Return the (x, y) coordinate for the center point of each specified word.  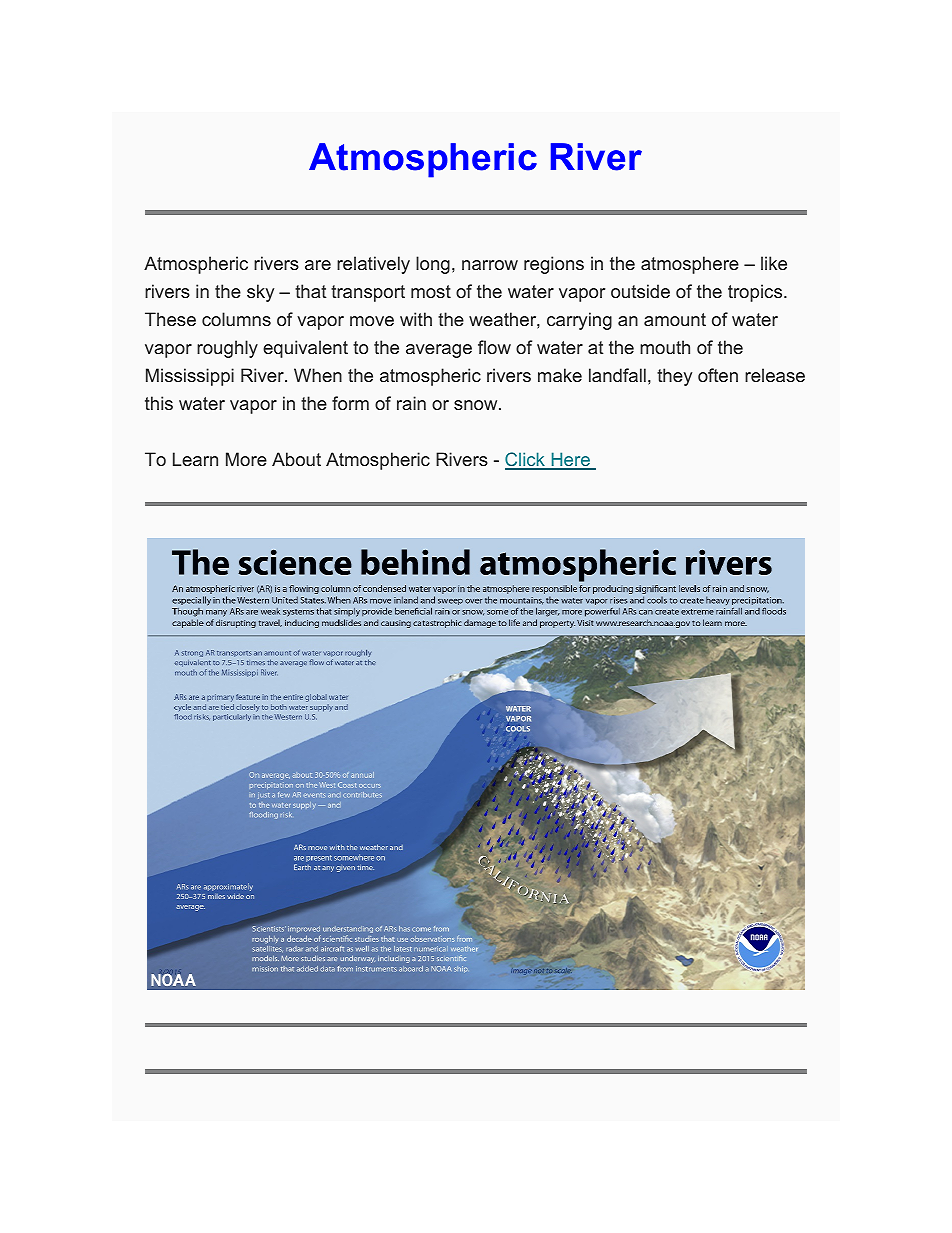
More (246, 459)
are (318, 265)
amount (675, 319)
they (674, 377)
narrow (490, 265)
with (416, 319)
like (774, 263)
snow (477, 405)
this (159, 403)
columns (236, 319)
